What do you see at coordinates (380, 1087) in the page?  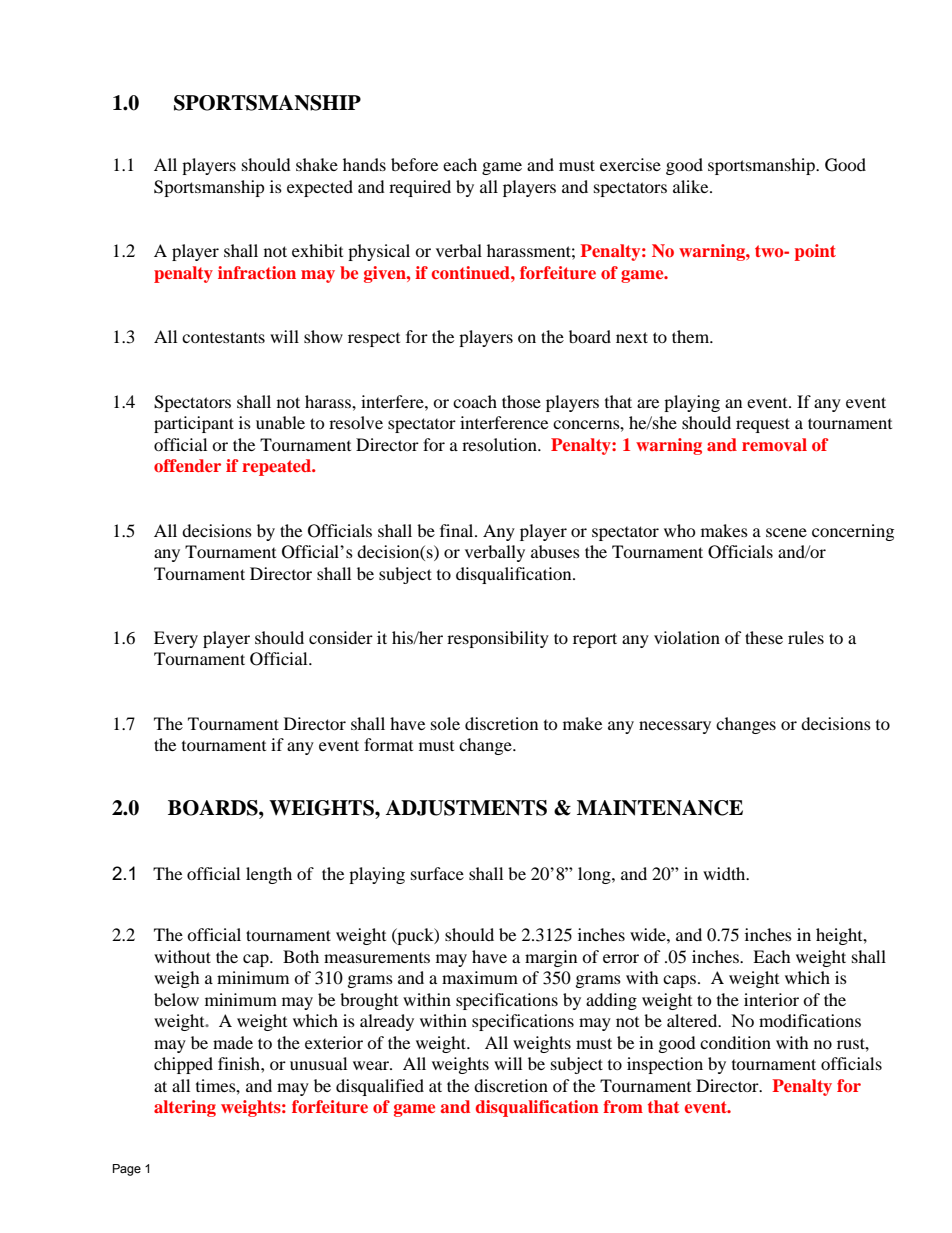 I see `disqualified` at bounding box center [380, 1087].
